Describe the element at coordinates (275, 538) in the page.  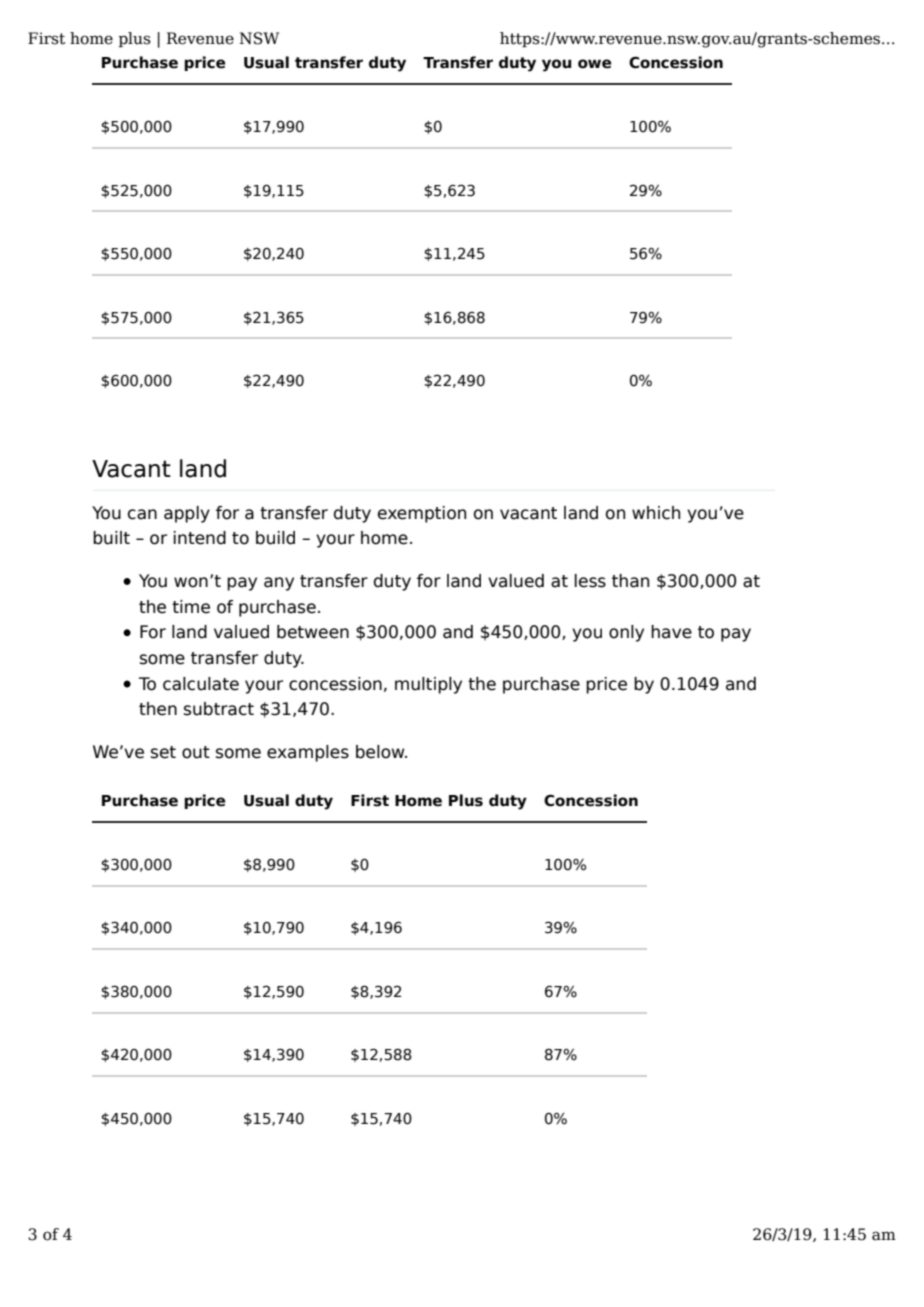
I see `build` at that location.
